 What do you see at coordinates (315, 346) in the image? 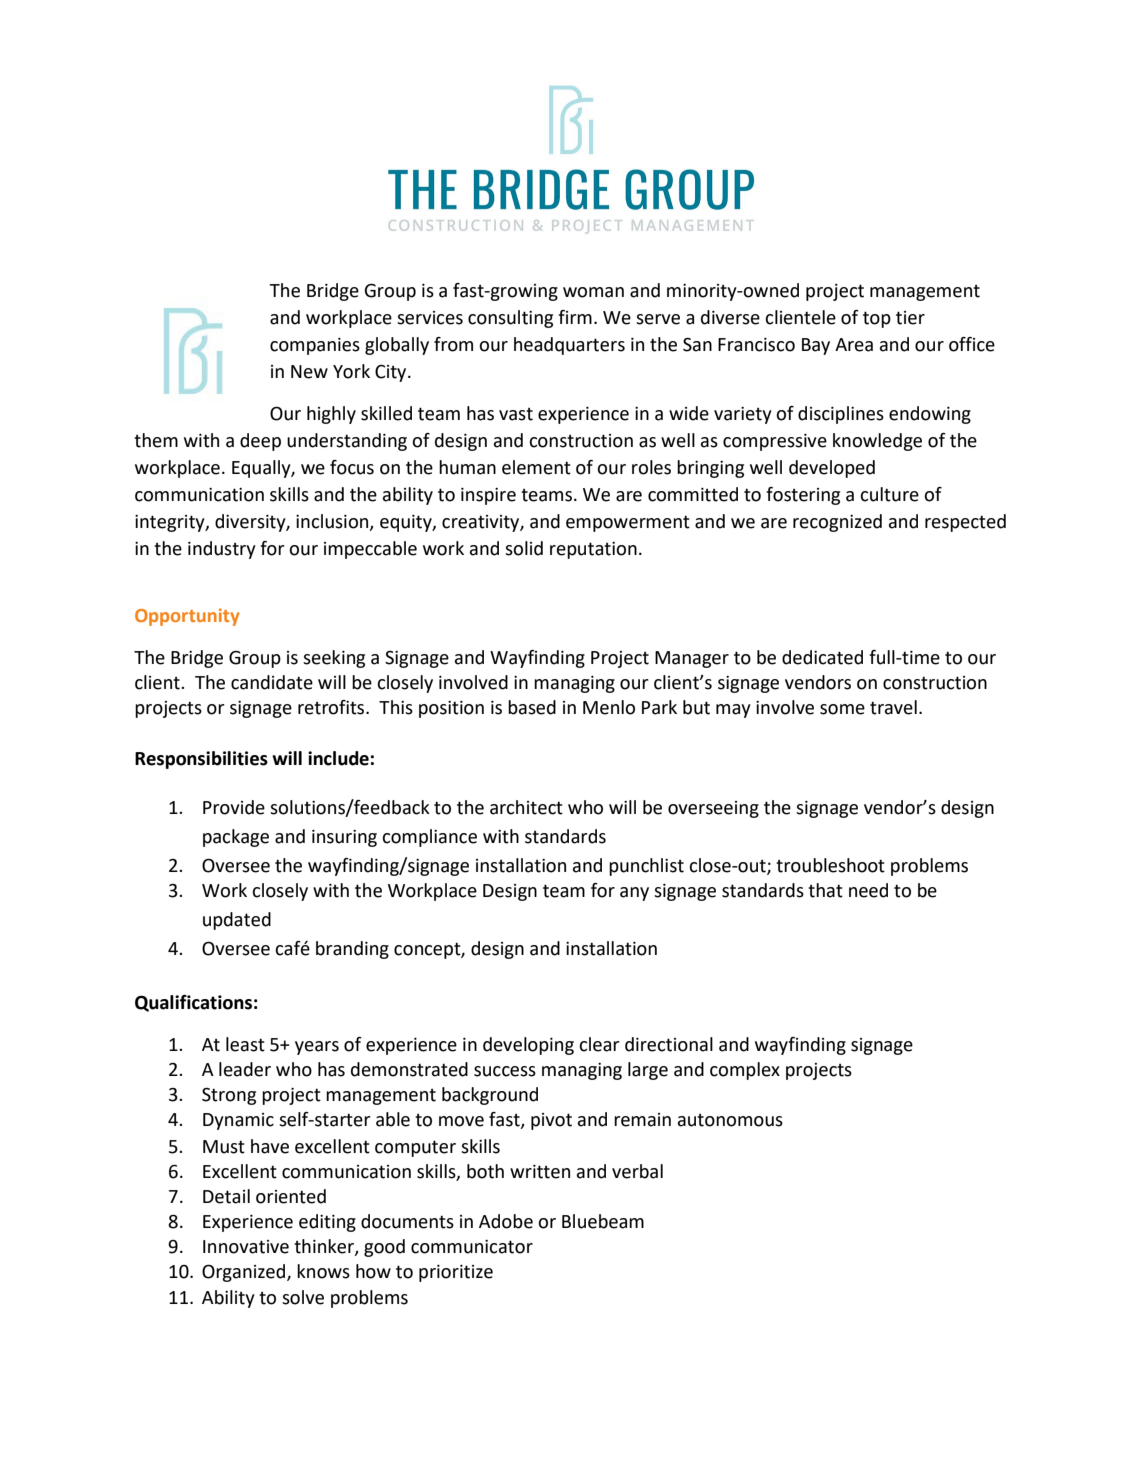
I see `companies` at bounding box center [315, 346].
